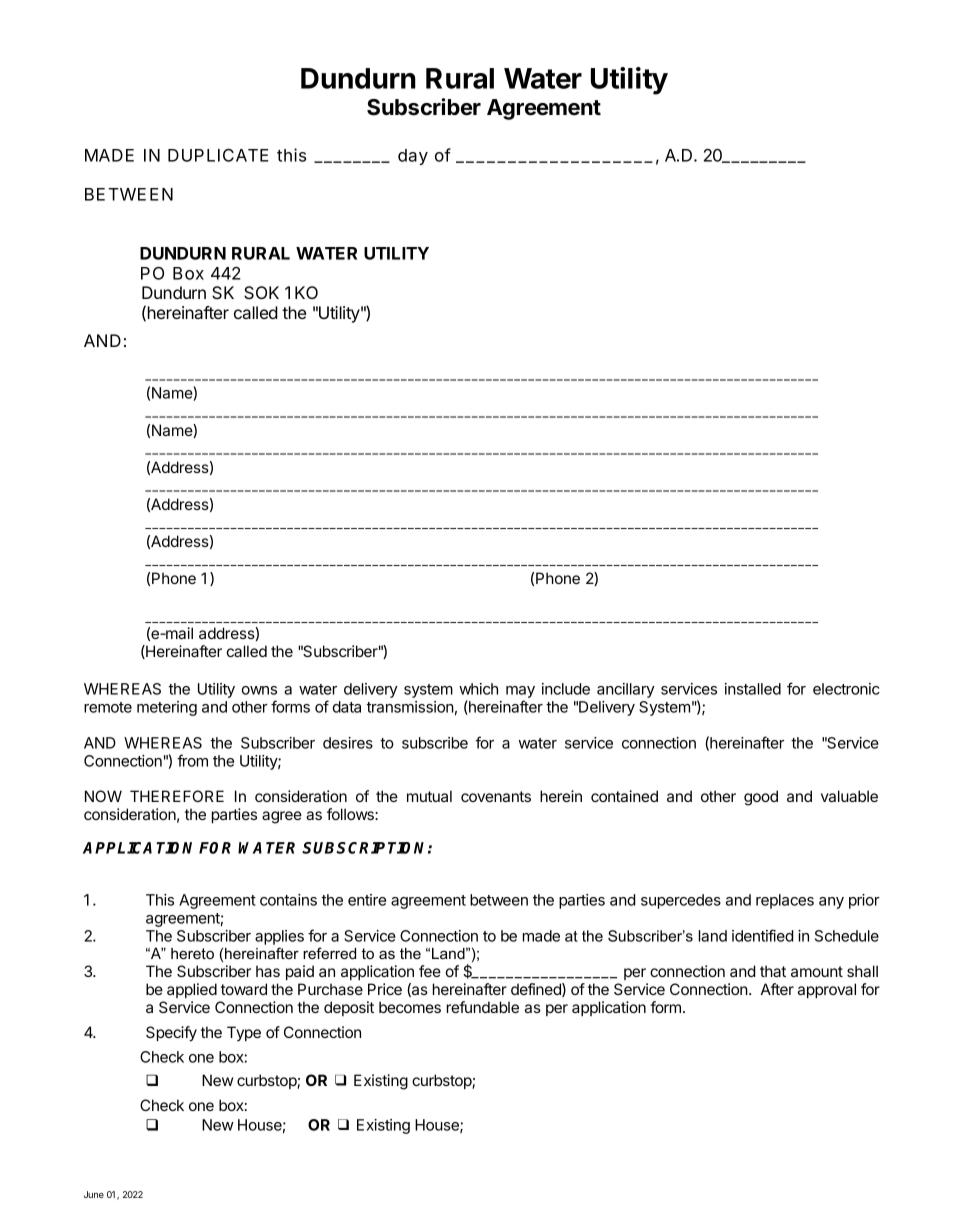 The height and width of the document is (1232, 954). What do you see at coordinates (520, 692) in the document?
I see `may` at bounding box center [520, 692].
